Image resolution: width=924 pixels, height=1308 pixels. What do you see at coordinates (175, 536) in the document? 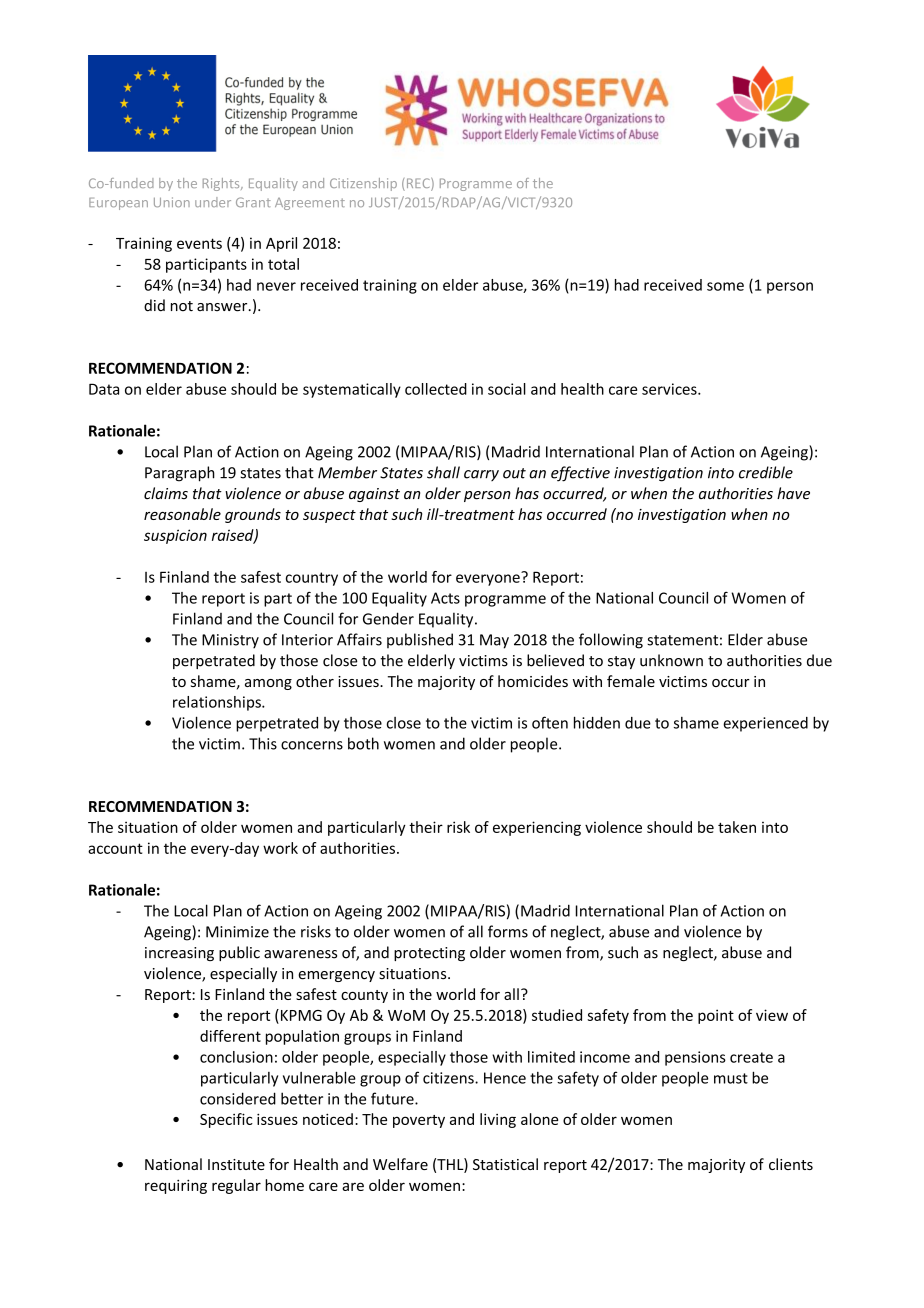
I see `suspicion` at bounding box center [175, 536].
